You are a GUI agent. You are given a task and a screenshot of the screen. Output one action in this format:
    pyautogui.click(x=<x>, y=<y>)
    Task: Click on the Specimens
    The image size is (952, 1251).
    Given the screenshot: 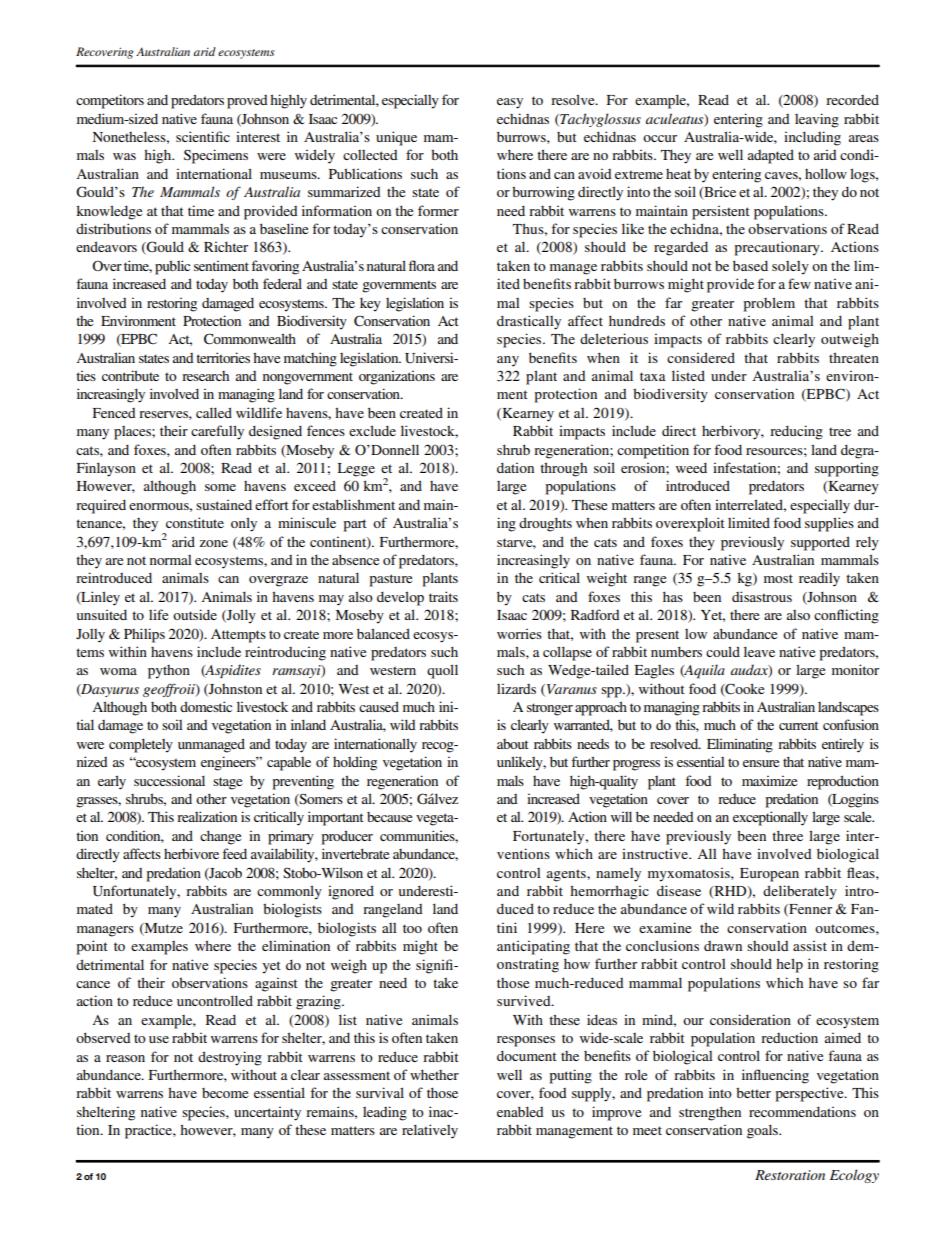 What is the action you would take?
    pyautogui.click(x=216, y=156)
